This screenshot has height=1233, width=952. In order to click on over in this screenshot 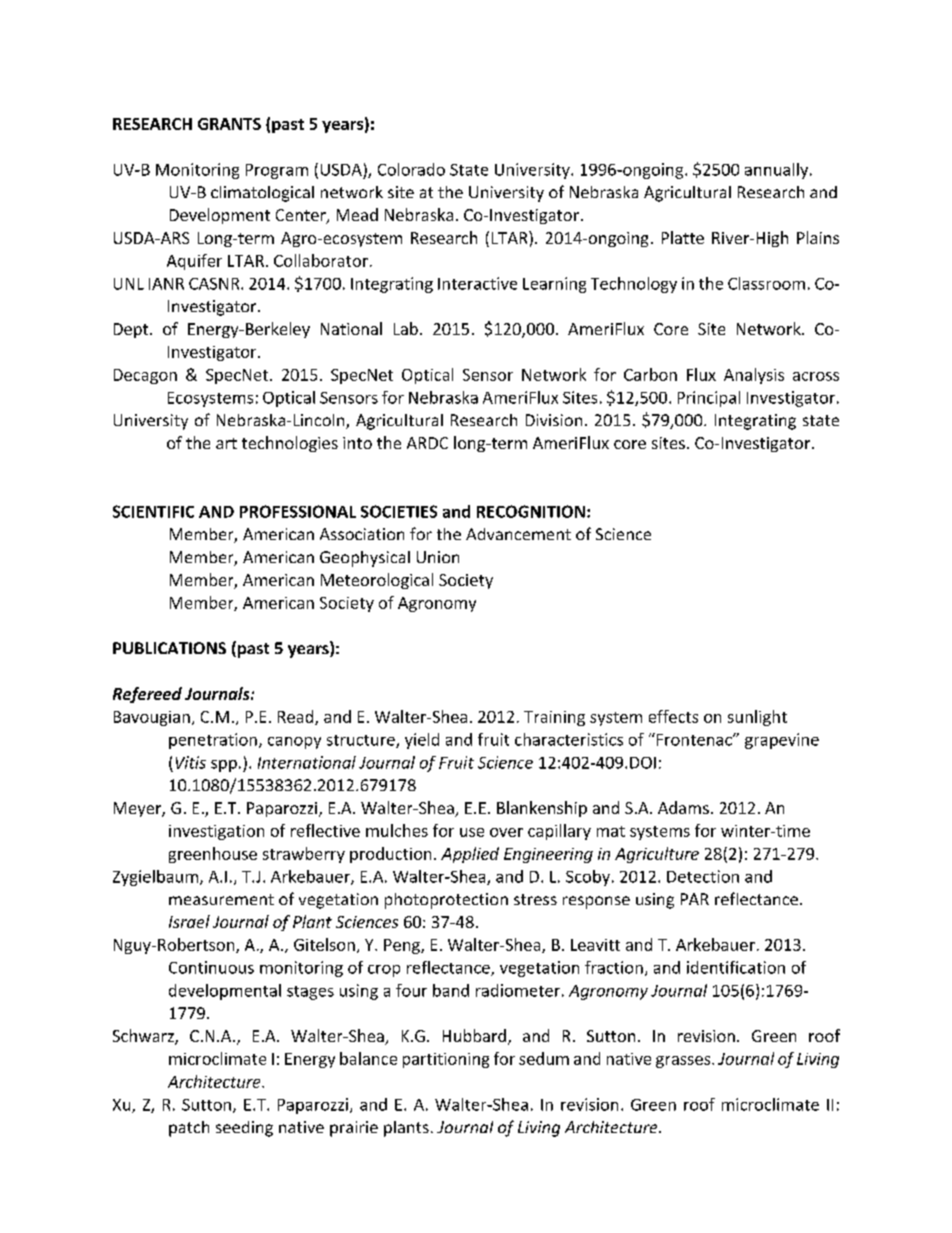, I will do `click(506, 832)`.
